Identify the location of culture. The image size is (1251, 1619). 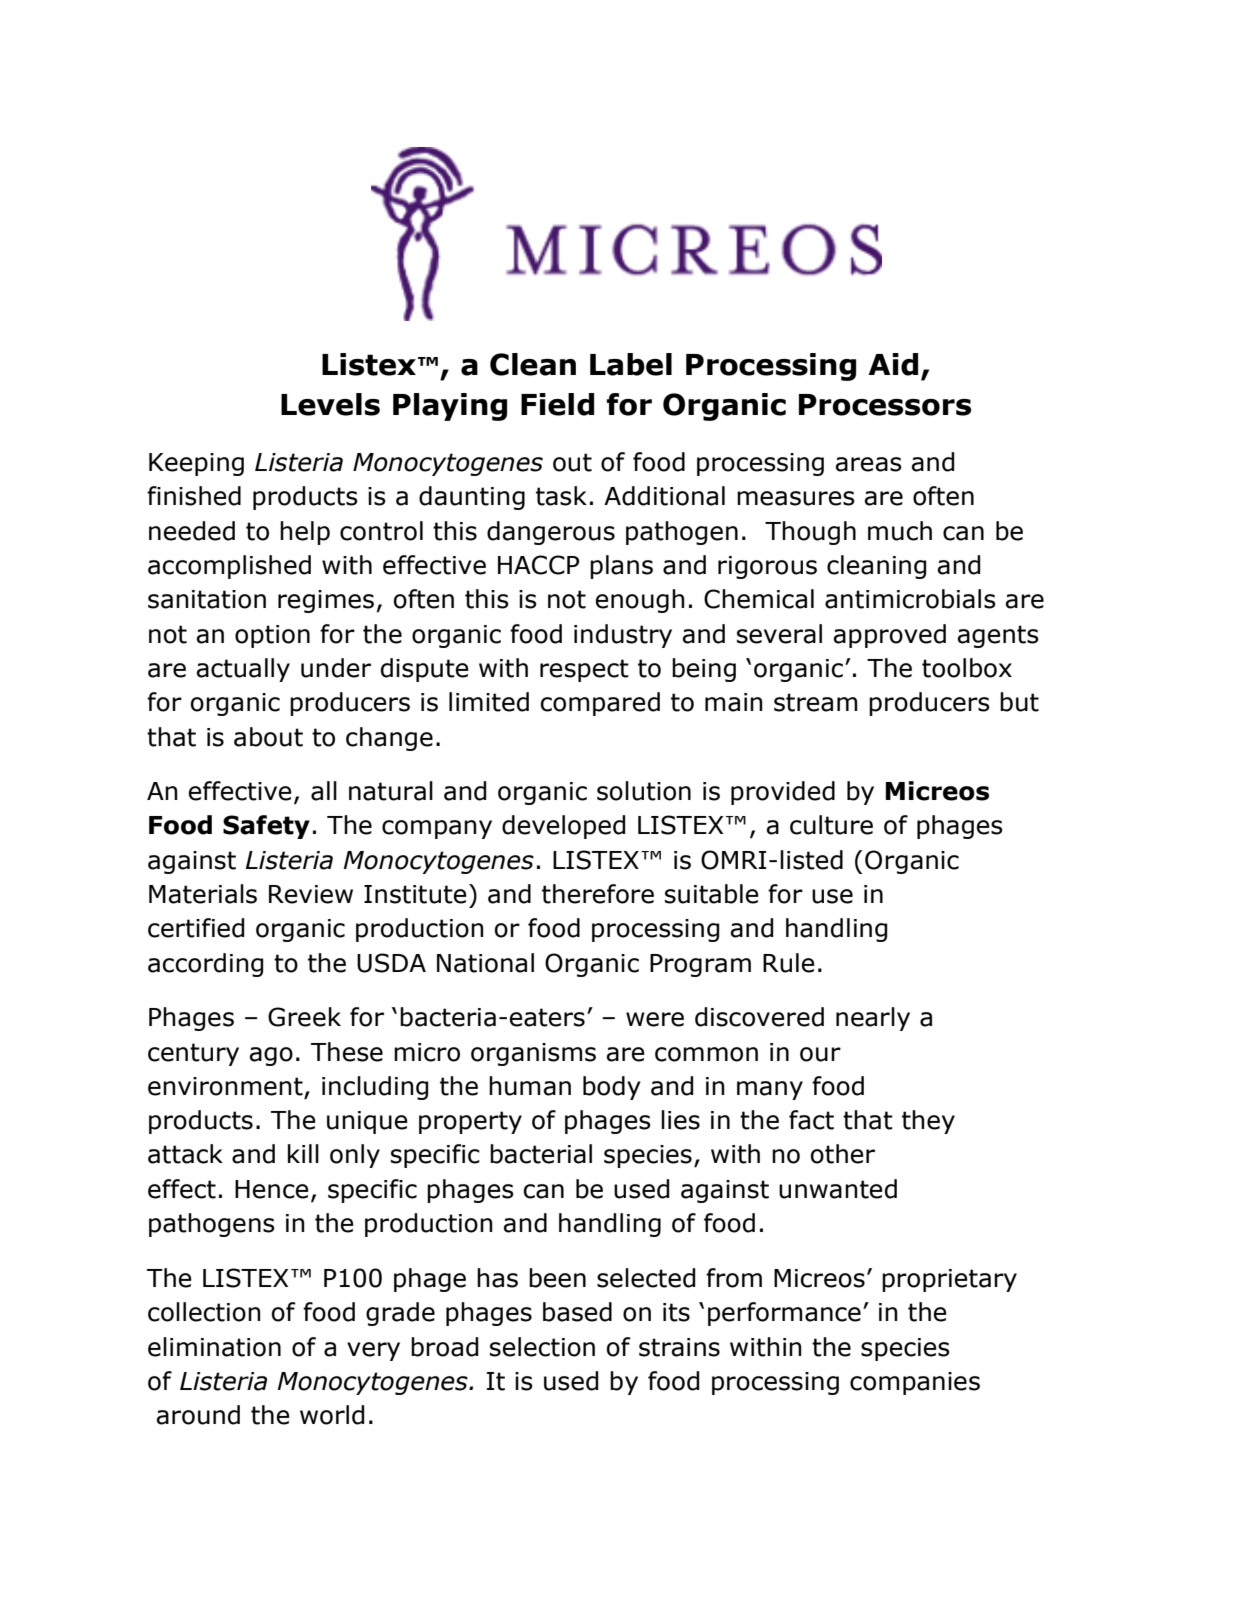
(831, 825).
